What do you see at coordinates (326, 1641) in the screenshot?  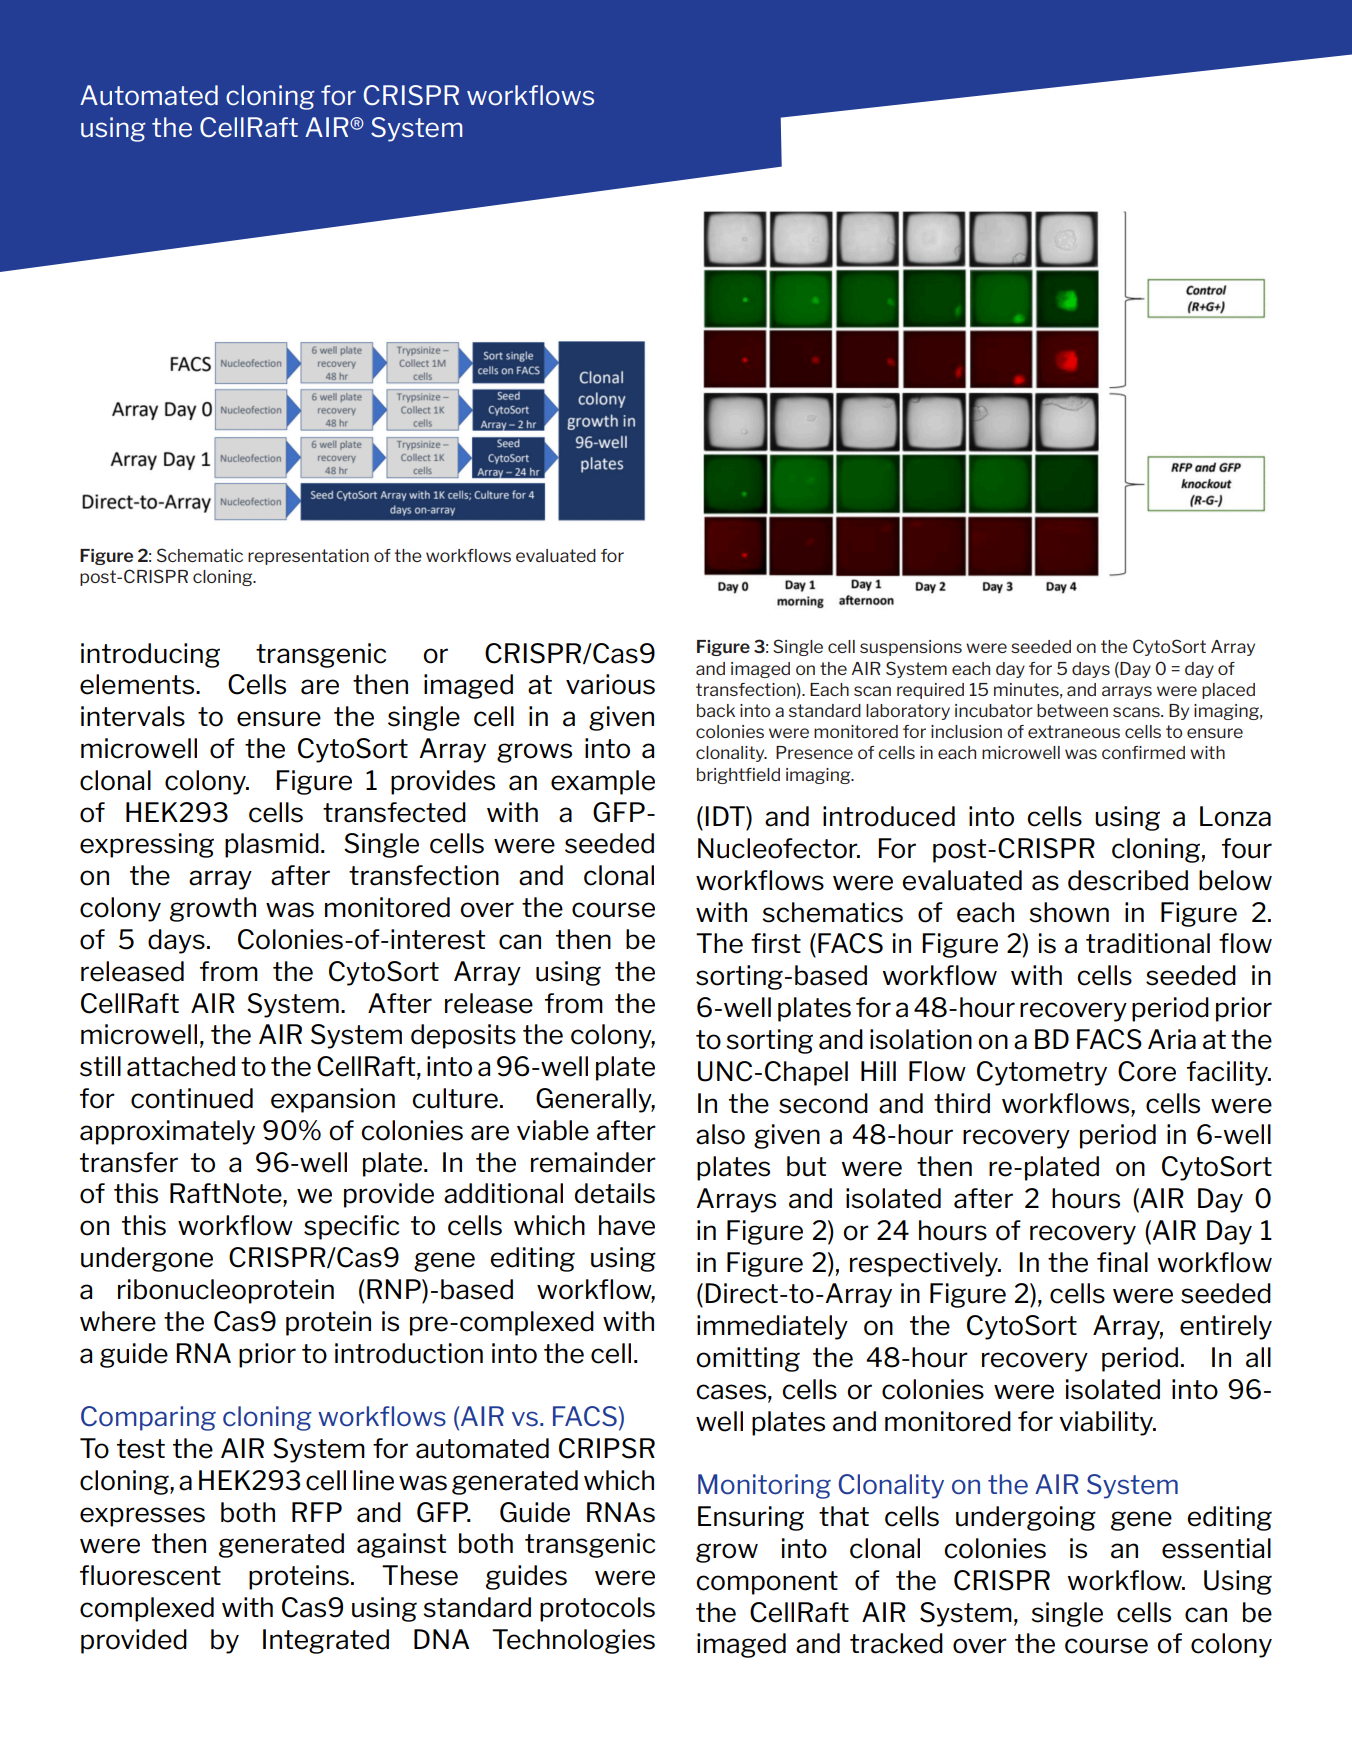 I see `Integrated` at bounding box center [326, 1641].
